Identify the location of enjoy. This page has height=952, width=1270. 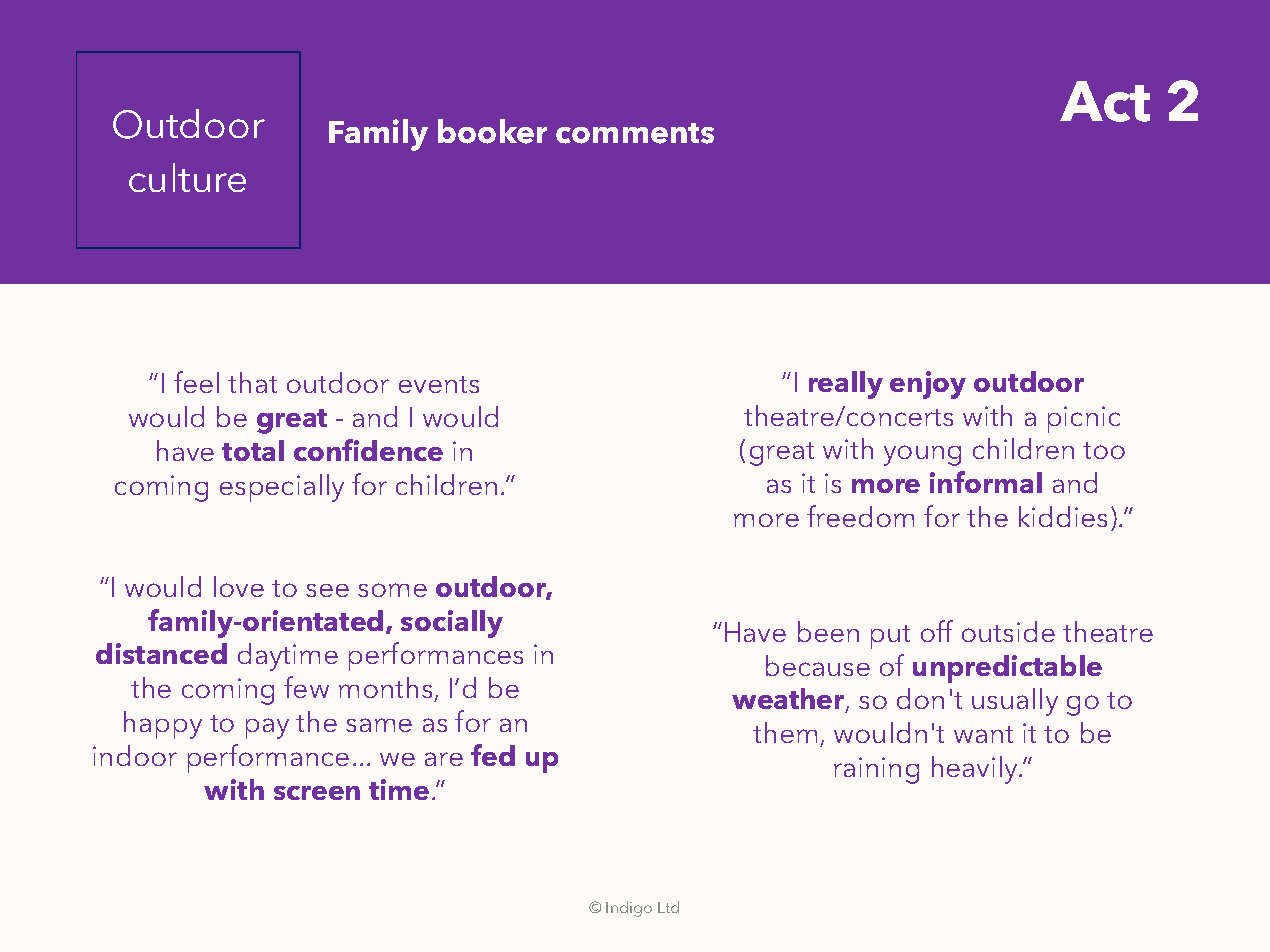
(928, 385).
